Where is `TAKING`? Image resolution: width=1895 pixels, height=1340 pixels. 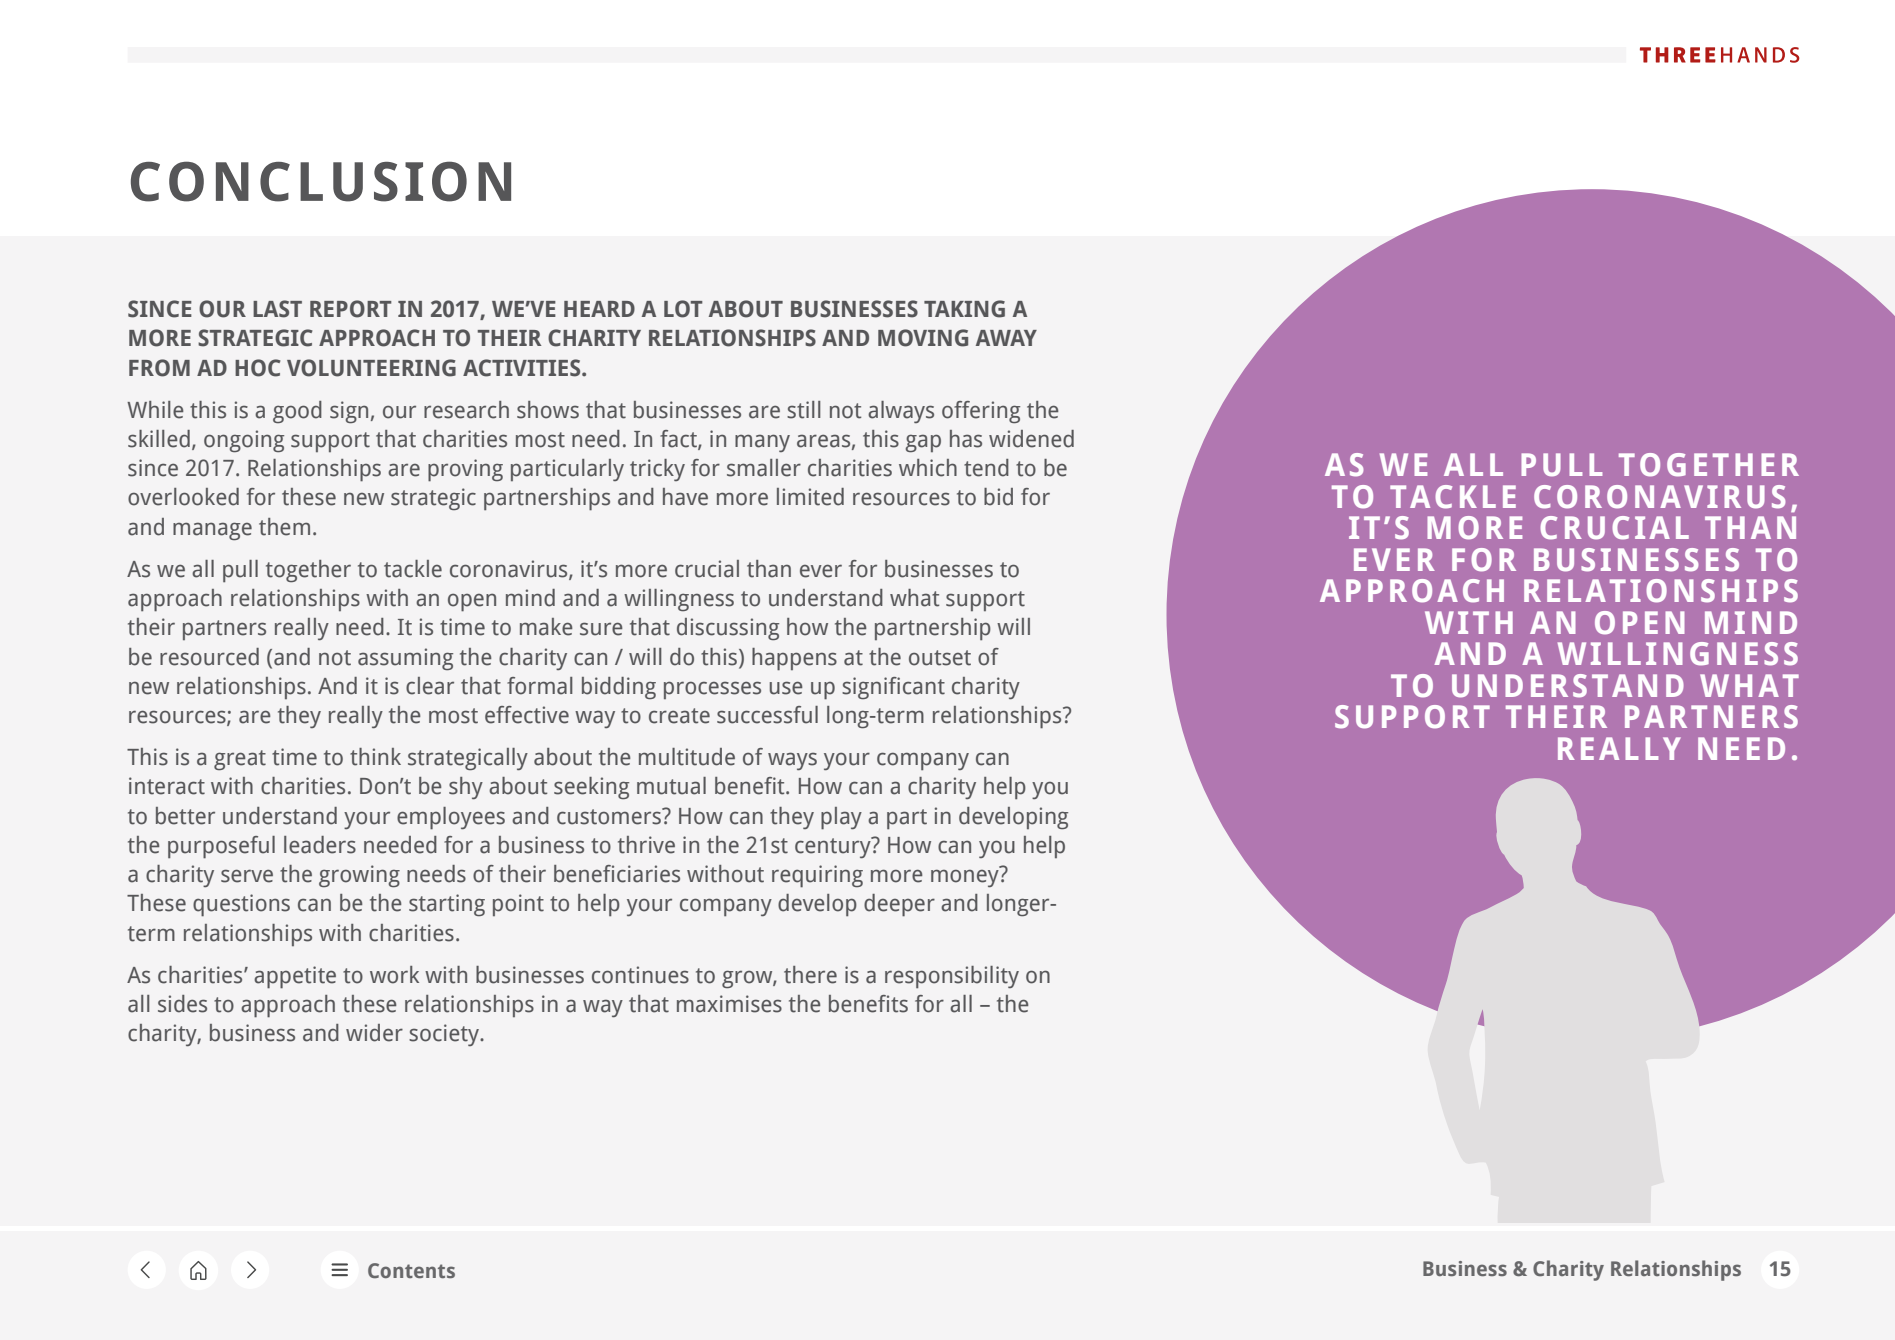 TAKING is located at coordinates (964, 309).
